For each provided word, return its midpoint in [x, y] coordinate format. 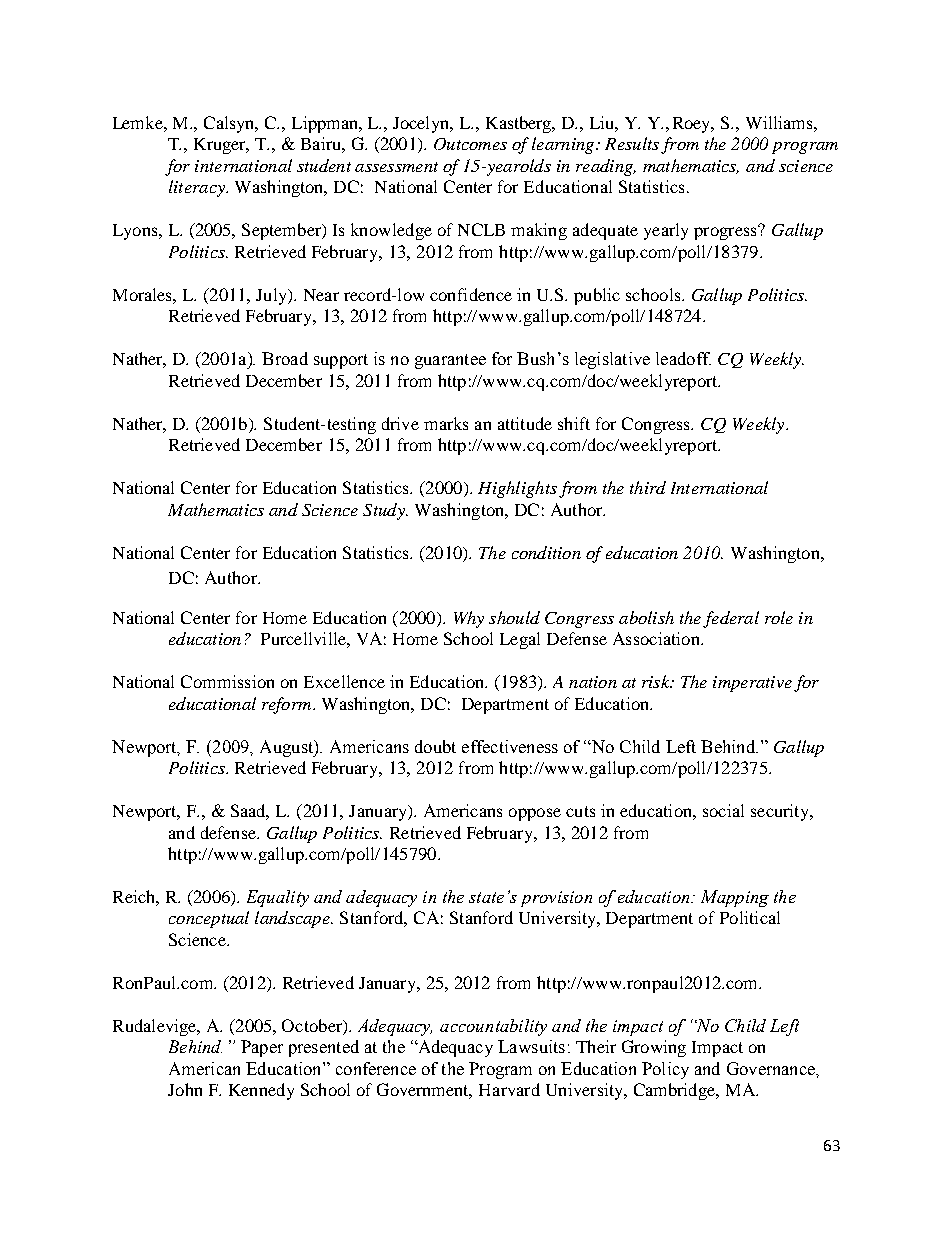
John [185, 1089]
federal [731, 619]
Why [469, 619]
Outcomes [470, 144]
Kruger [221, 146]
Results [632, 143]
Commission [227, 681]
